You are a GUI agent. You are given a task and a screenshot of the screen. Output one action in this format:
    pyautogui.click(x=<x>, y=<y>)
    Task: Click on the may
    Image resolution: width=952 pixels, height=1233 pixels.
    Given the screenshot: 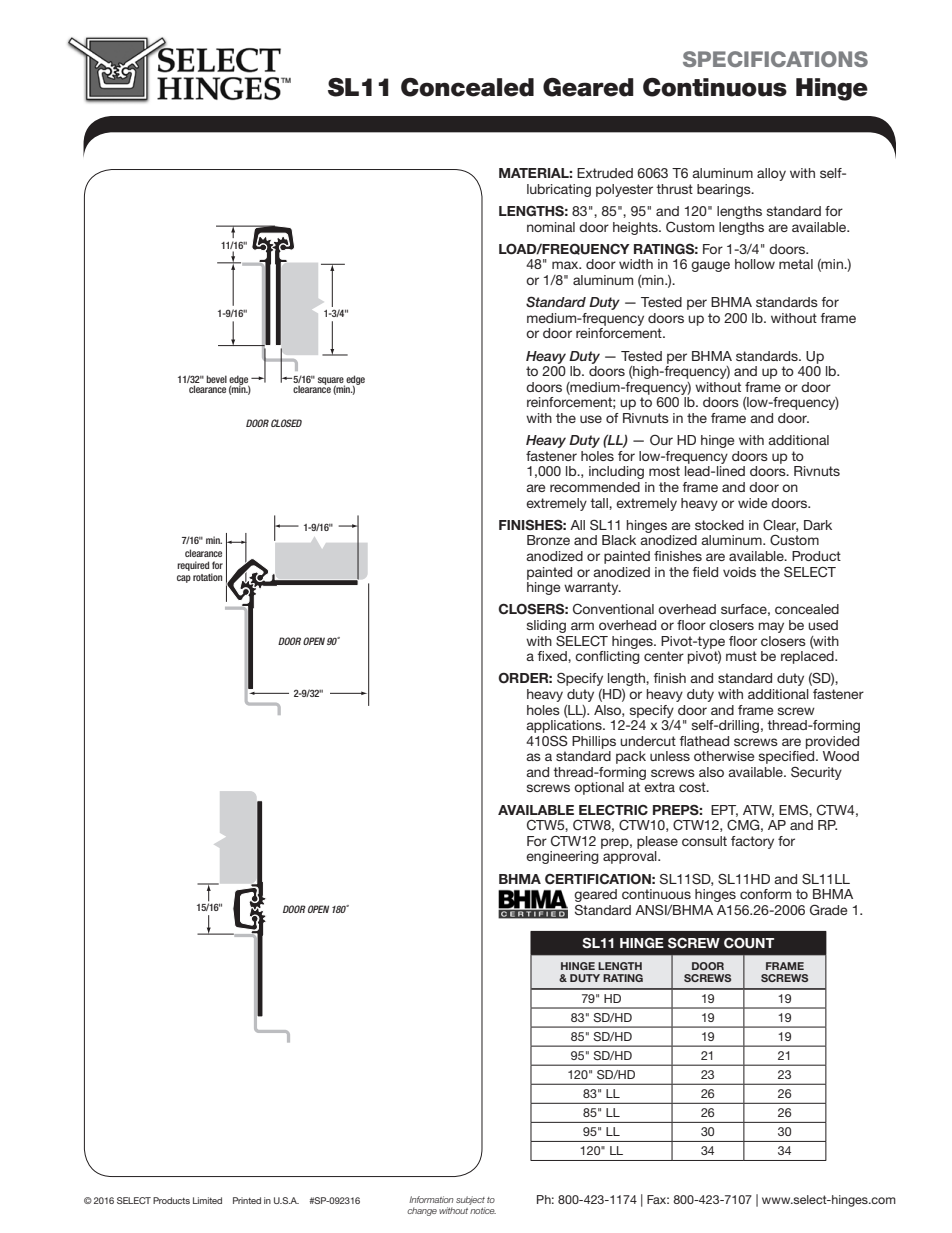 What is the action you would take?
    pyautogui.click(x=771, y=627)
